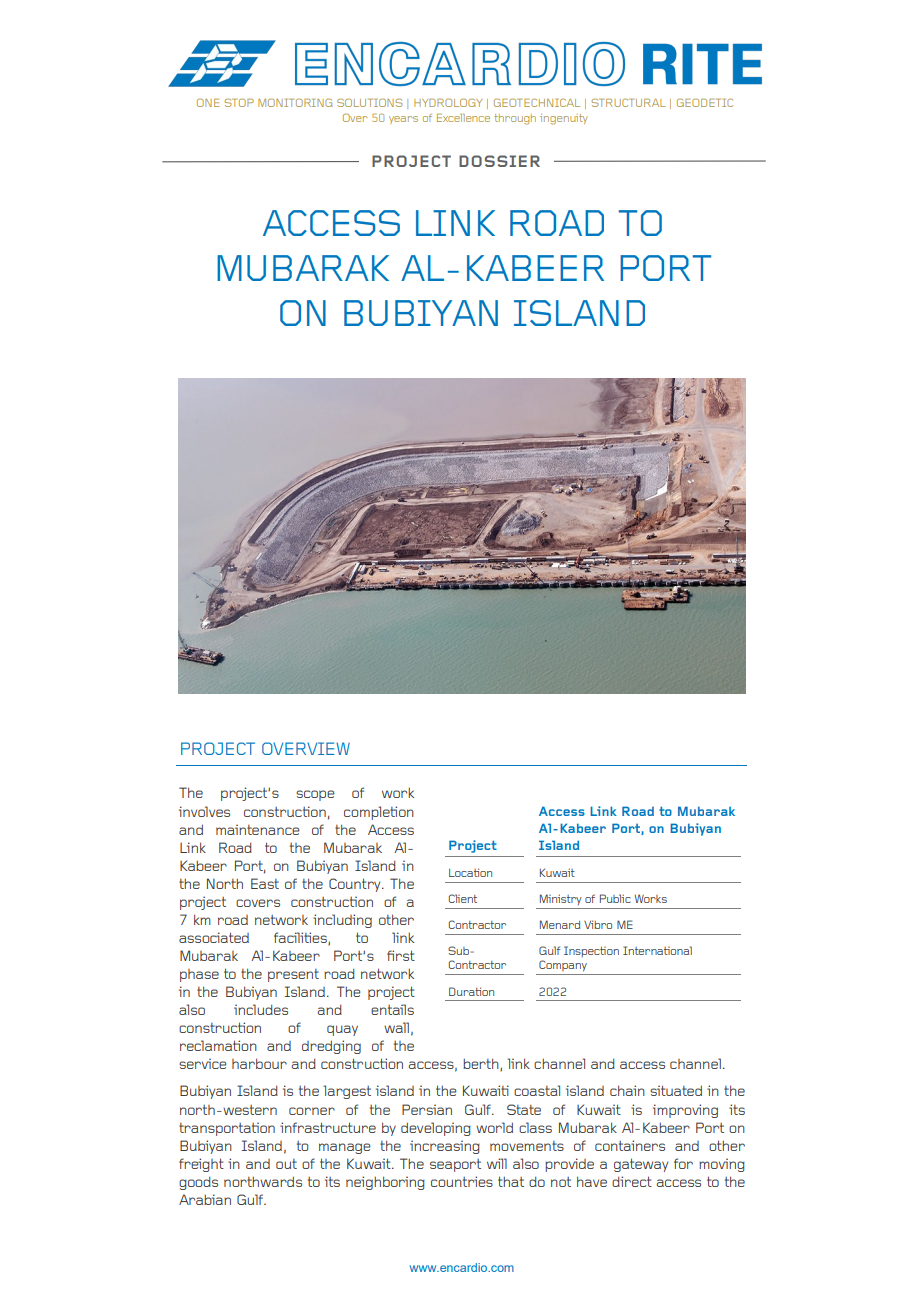  I want to click on gateway, so click(641, 1165).
